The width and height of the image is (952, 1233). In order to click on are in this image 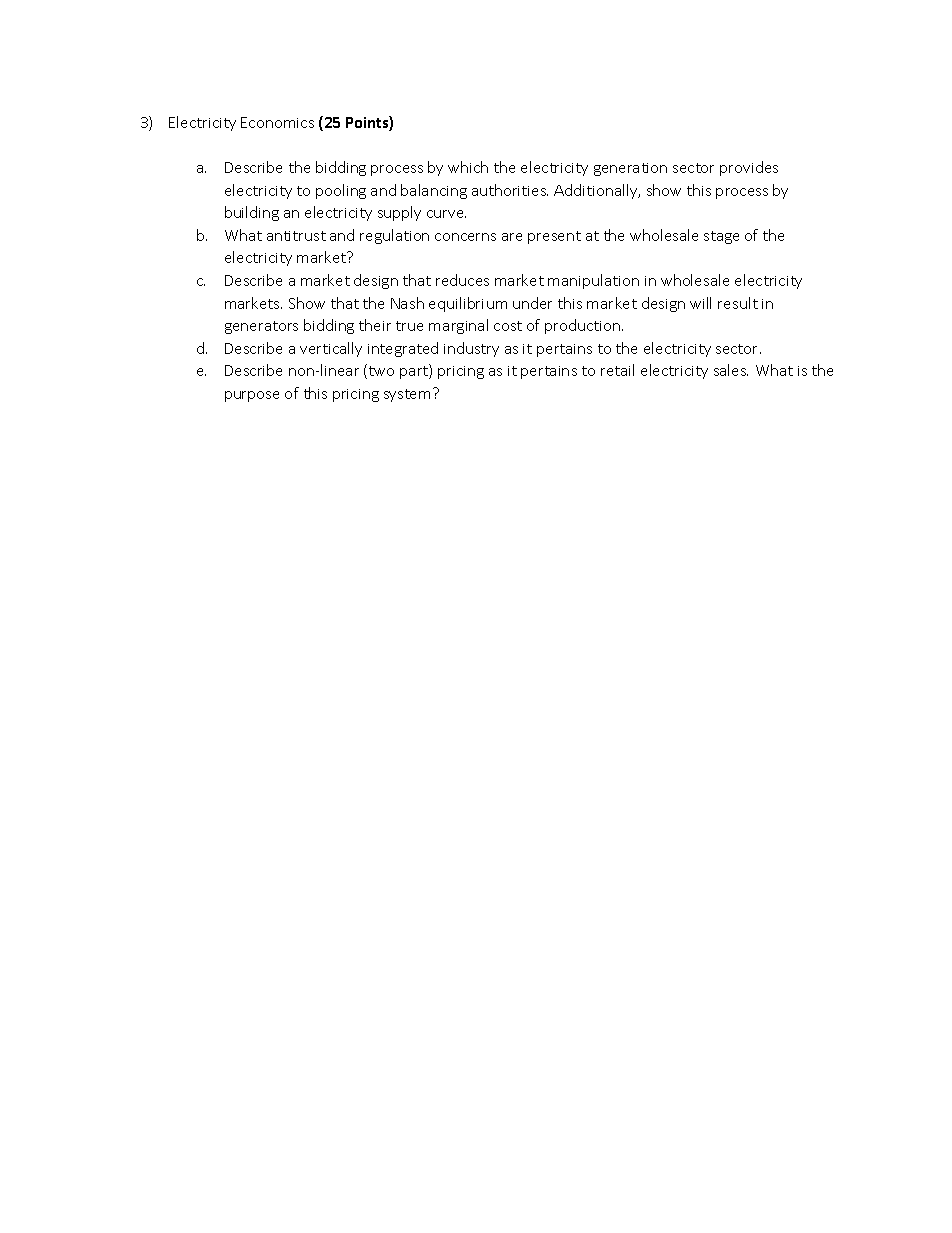, I will do `click(512, 237)`.
